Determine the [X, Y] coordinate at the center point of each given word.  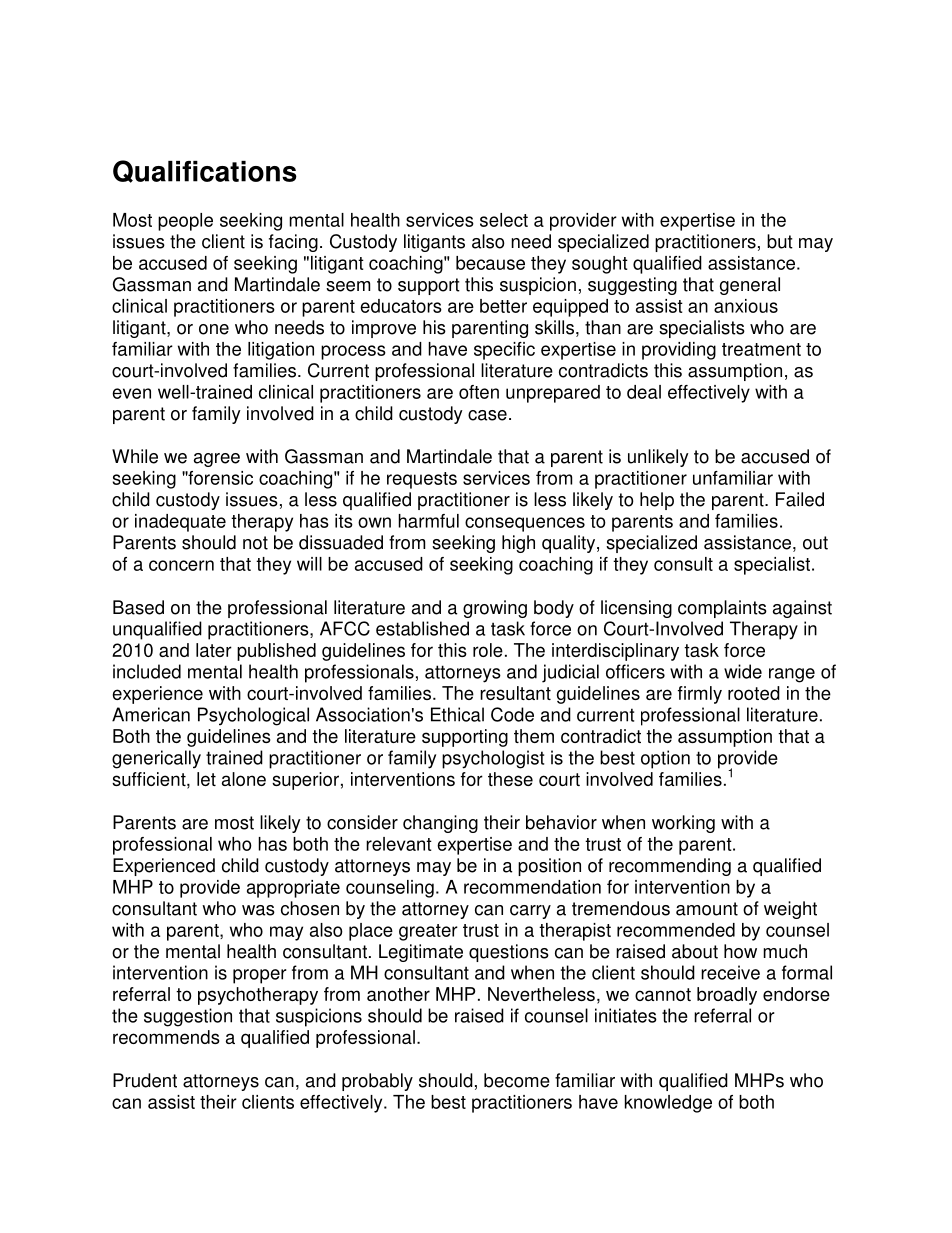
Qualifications [205, 171]
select [504, 220]
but [780, 241]
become [517, 1080]
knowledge [668, 1104]
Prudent [145, 1080]
